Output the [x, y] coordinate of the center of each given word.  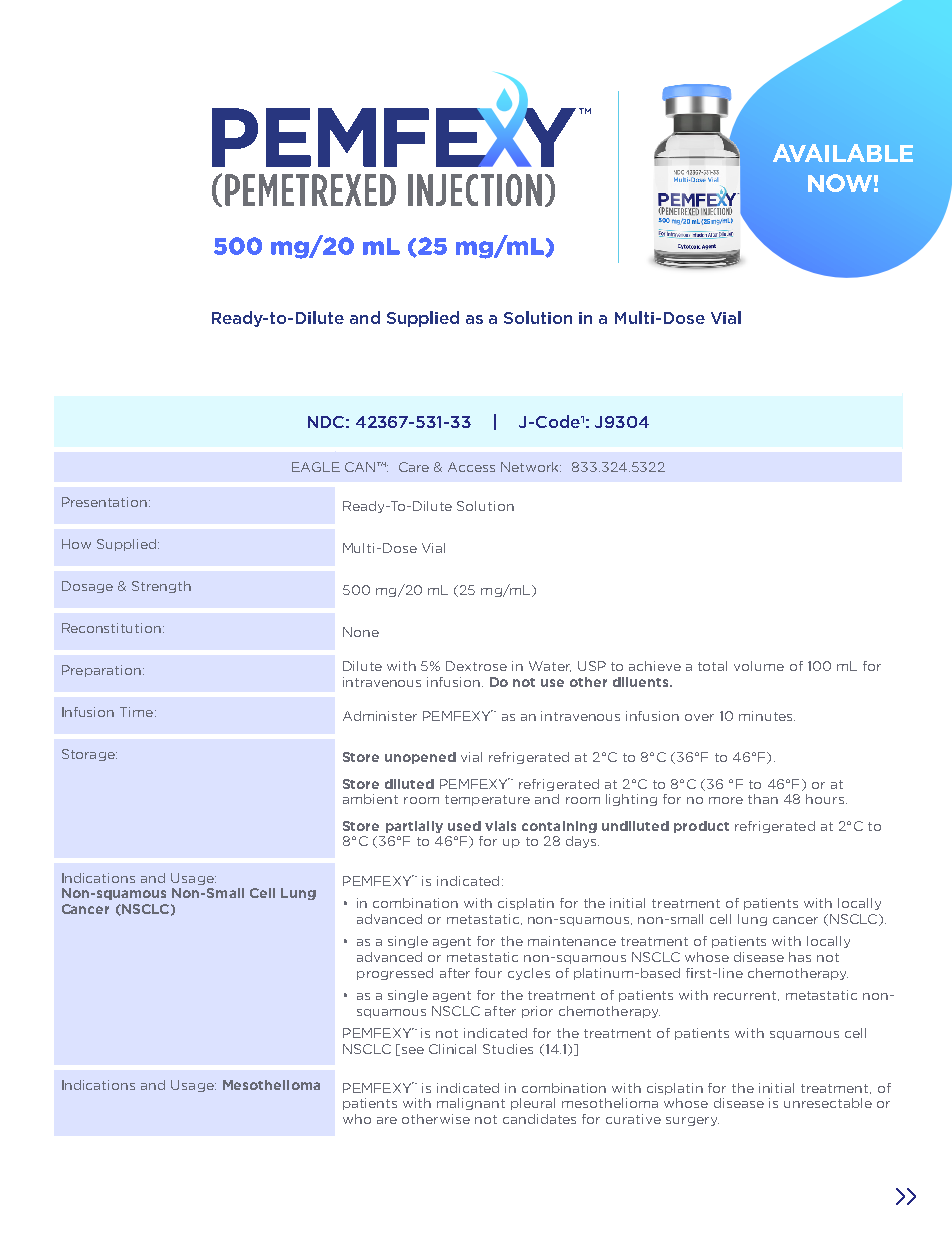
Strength [161, 587]
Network [531, 467]
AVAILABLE [843, 153]
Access [471, 467]
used [464, 826]
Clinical [452, 1049]
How [76, 544]
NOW [840, 183]
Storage [89, 755]
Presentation [106, 502]
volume [759, 666]
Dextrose [476, 666]
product [701, 827]
